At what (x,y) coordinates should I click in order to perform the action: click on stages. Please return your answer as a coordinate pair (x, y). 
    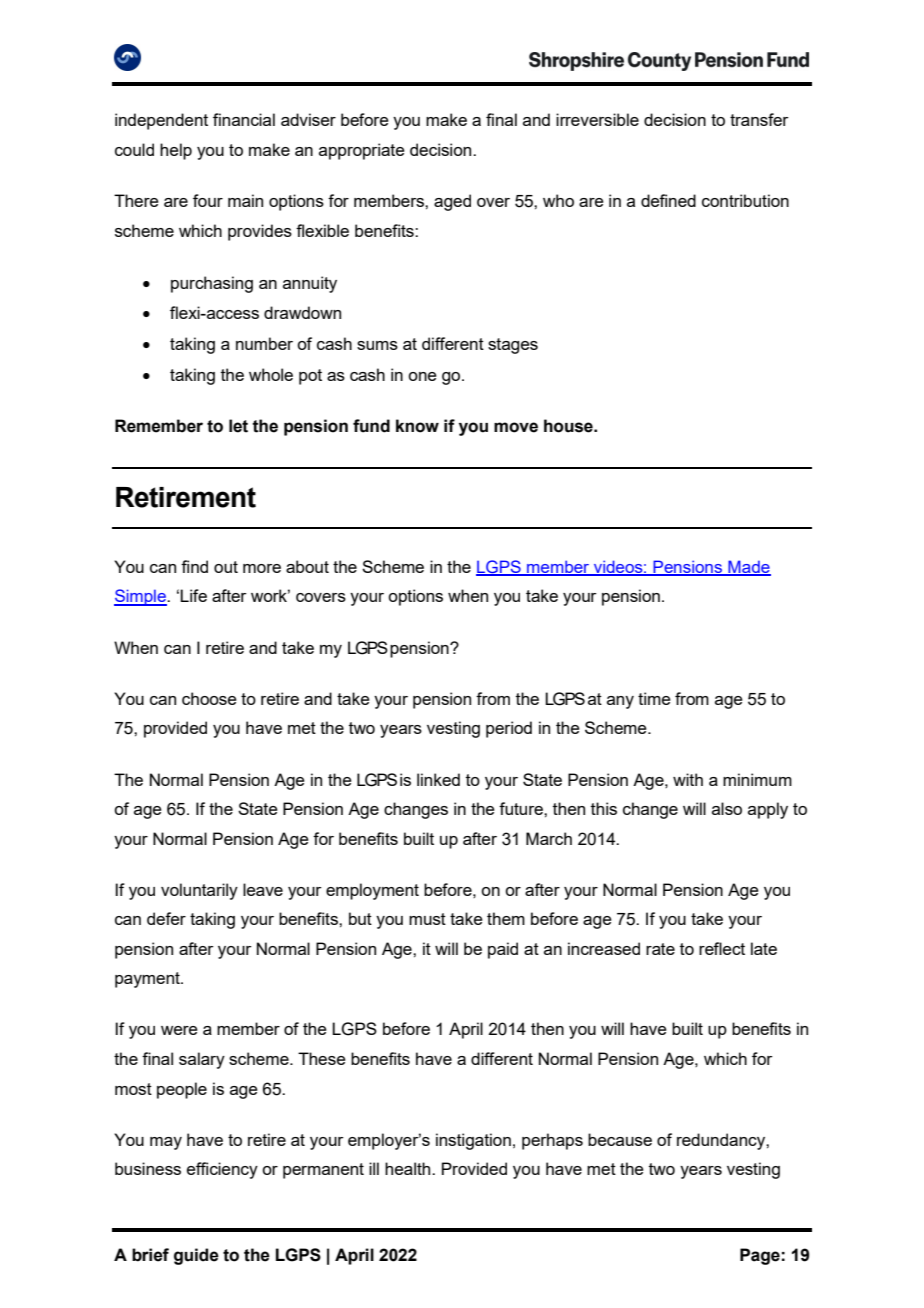
    Looking at the image, I should click on (513, 346).
